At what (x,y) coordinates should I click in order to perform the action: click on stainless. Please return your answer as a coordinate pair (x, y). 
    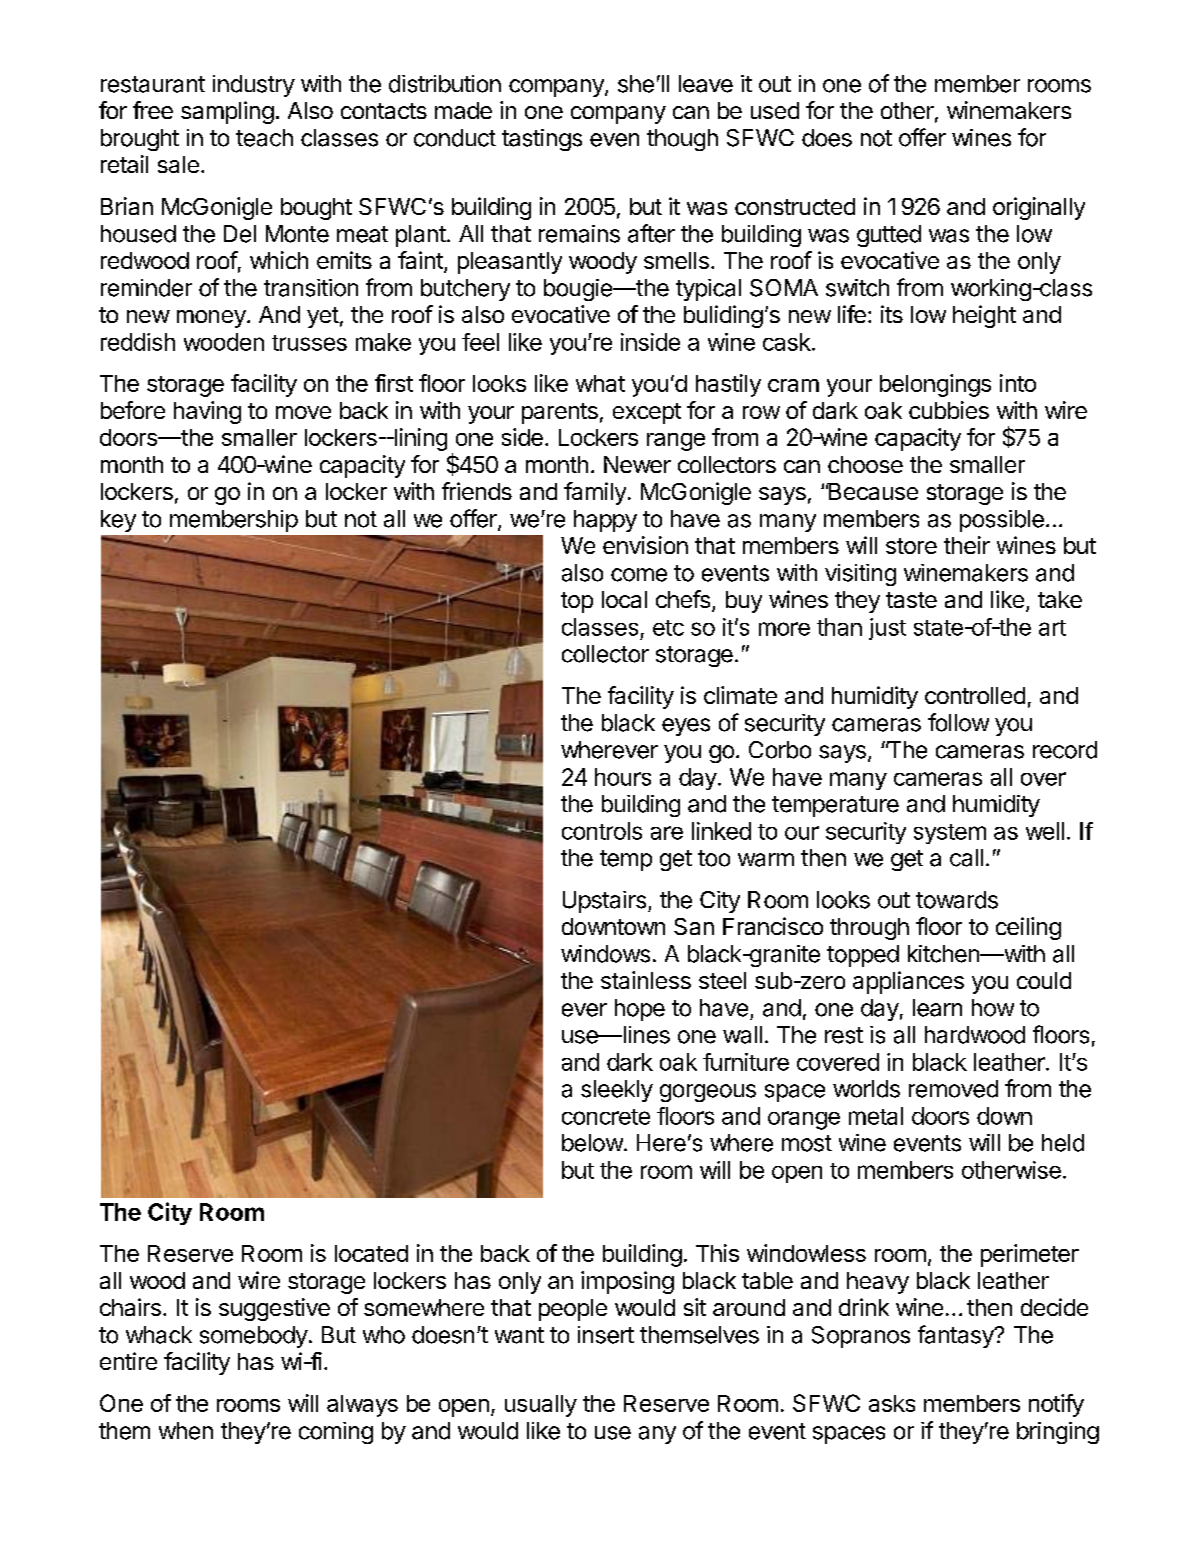
    Looking at the image, I should click on (646, 980).
